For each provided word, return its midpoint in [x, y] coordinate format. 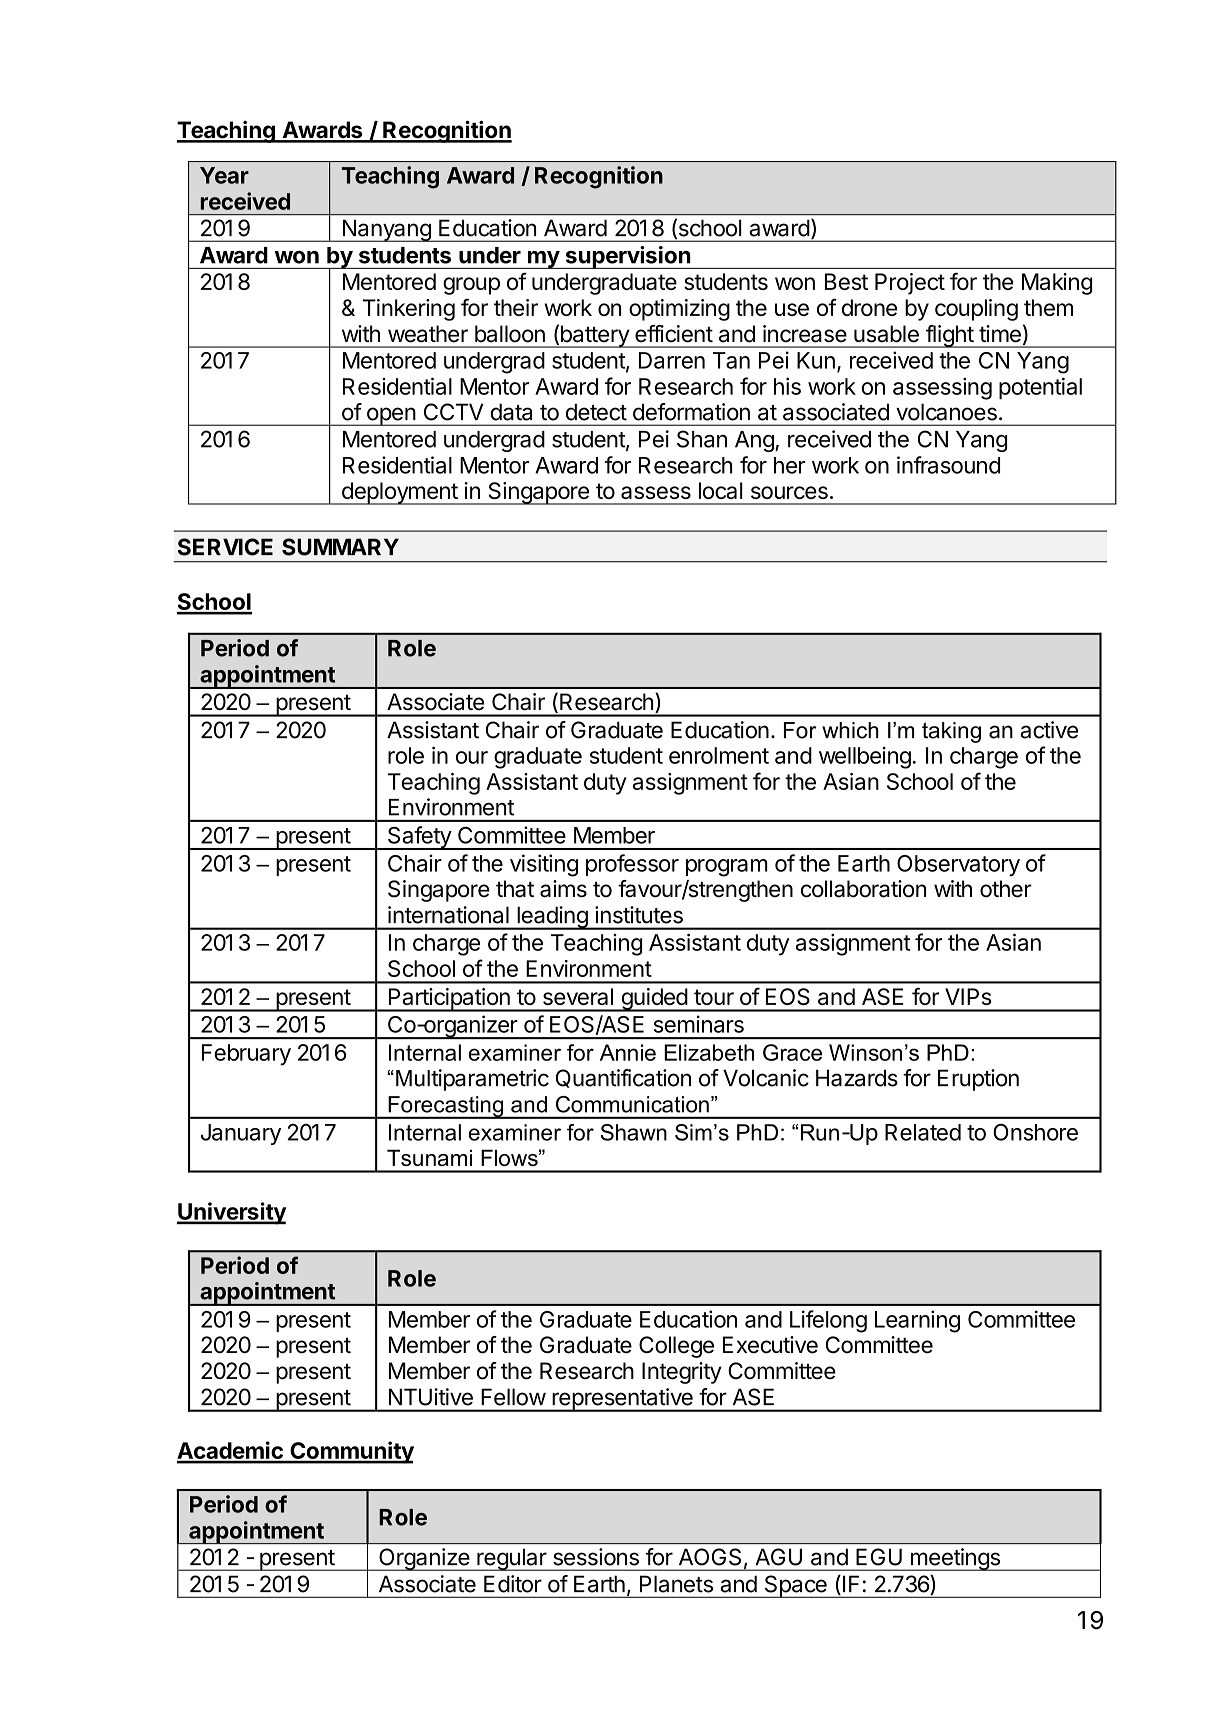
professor [632, 865]
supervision [627, 257]
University [232, 1213]
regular [511, 1559]
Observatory [958, 865]
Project [910, 284]
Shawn [634, 1132]
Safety [419, 838]
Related [923, 1132]
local [721, 490]
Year [224, 175]
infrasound [948, 465]
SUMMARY [340, 547]
